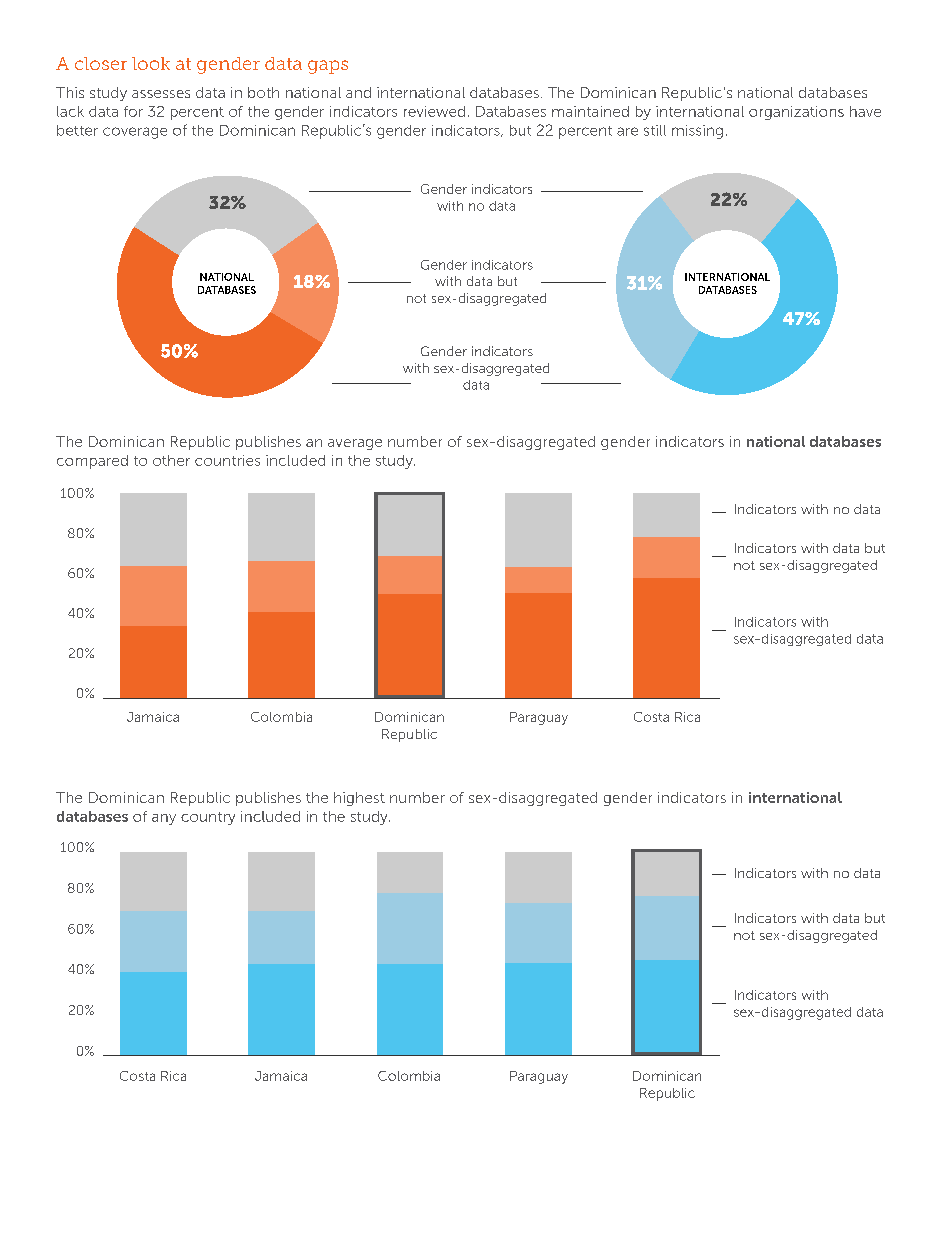 Image resolution: width=952 pixels, height=1233 pixels. What do you see at coordinates (164, 819) in the page?
I see `any` at bounding box center [164, 819].
